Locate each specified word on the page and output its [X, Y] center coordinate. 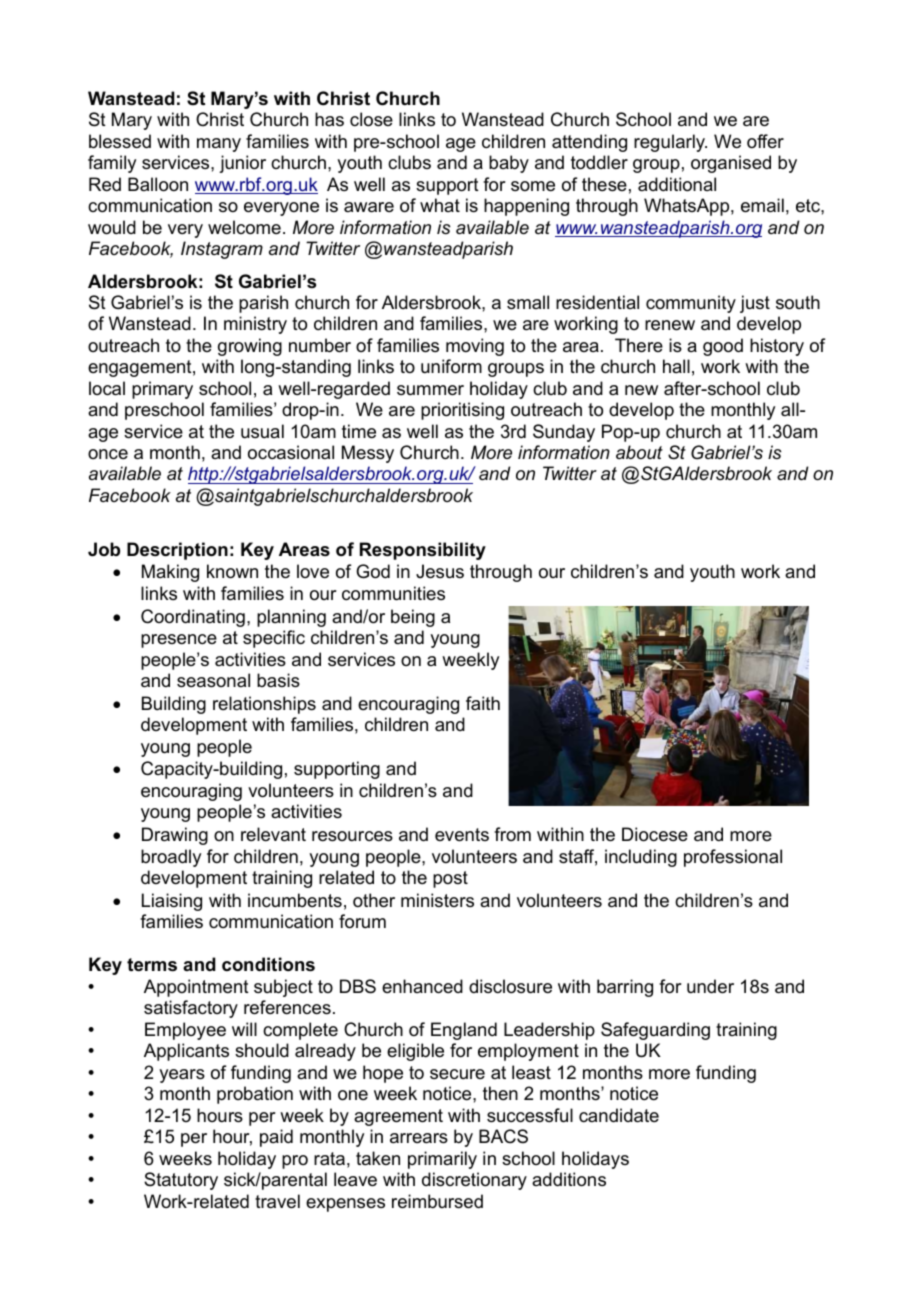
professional [733, 858]
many [219, 145]
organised [731, 164]
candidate [619, 1115]
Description [177, 551]
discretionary [474, 1181]
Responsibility [423, 551]
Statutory [181, 1181]
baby [509, 164]
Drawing [175, 836]
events [462, 835]
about [639, 452]
